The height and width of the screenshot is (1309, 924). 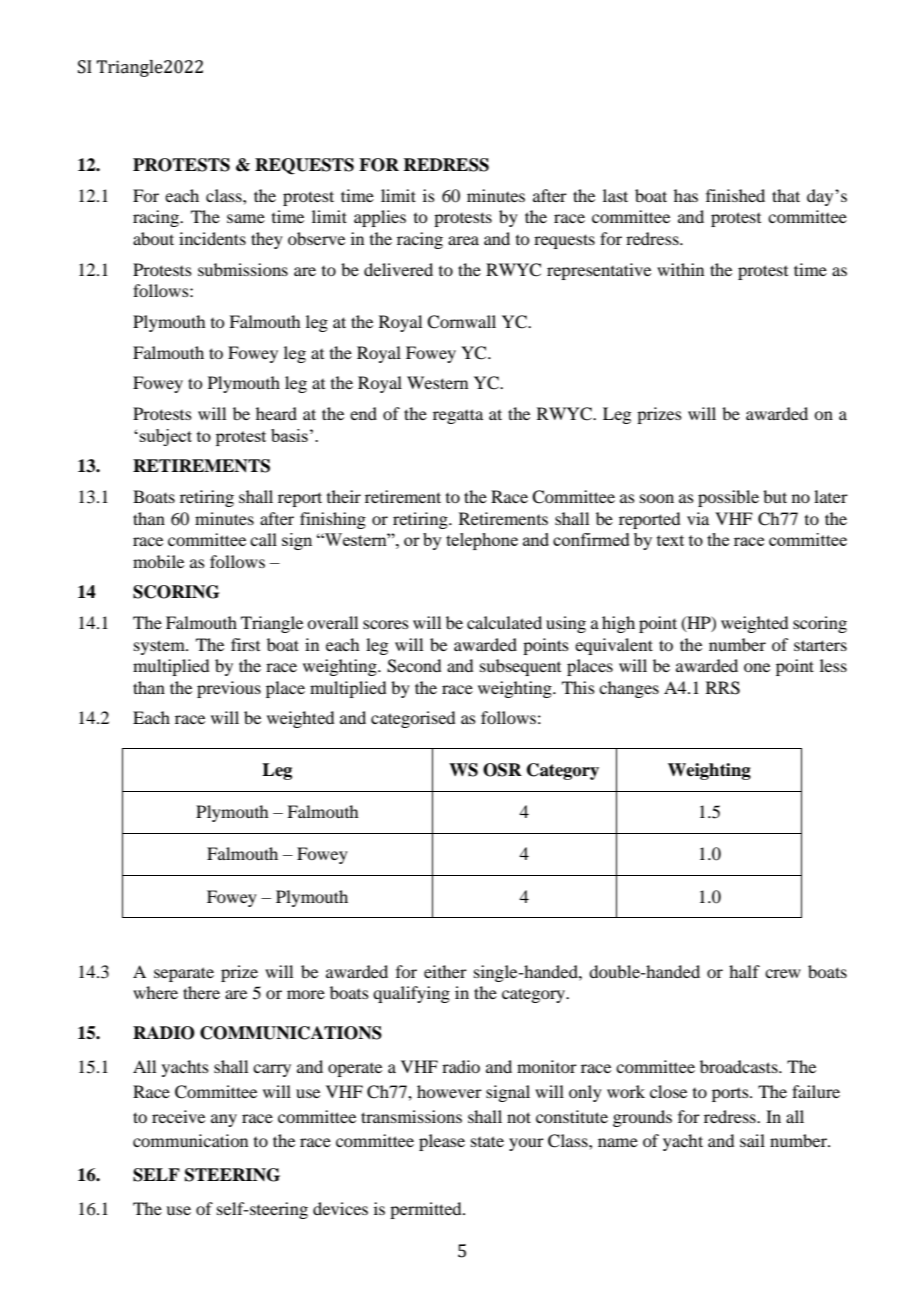 I want to click on half, so click(x=744, y=971).
